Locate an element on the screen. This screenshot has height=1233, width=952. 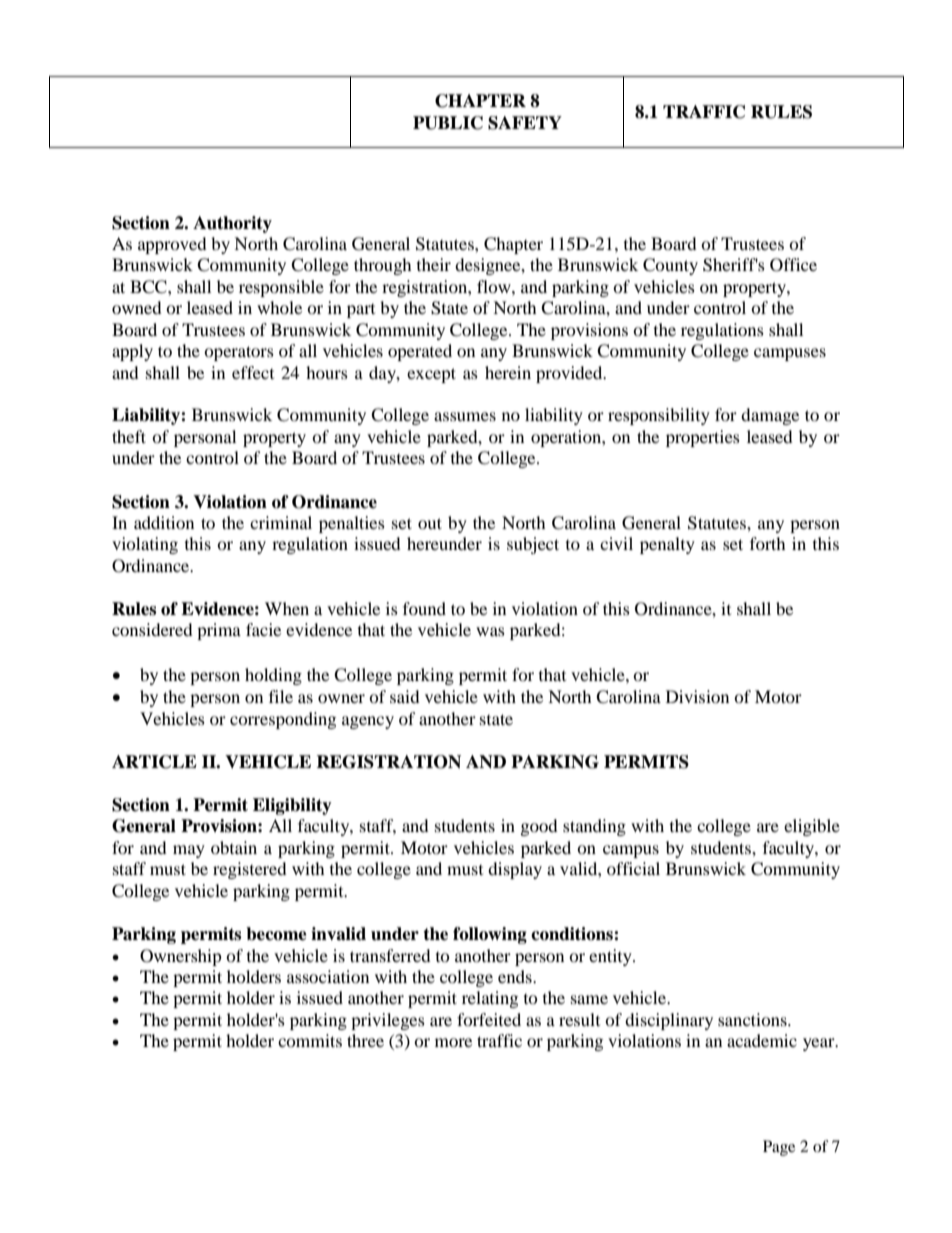
damage is located at coordinates (770, 416).
